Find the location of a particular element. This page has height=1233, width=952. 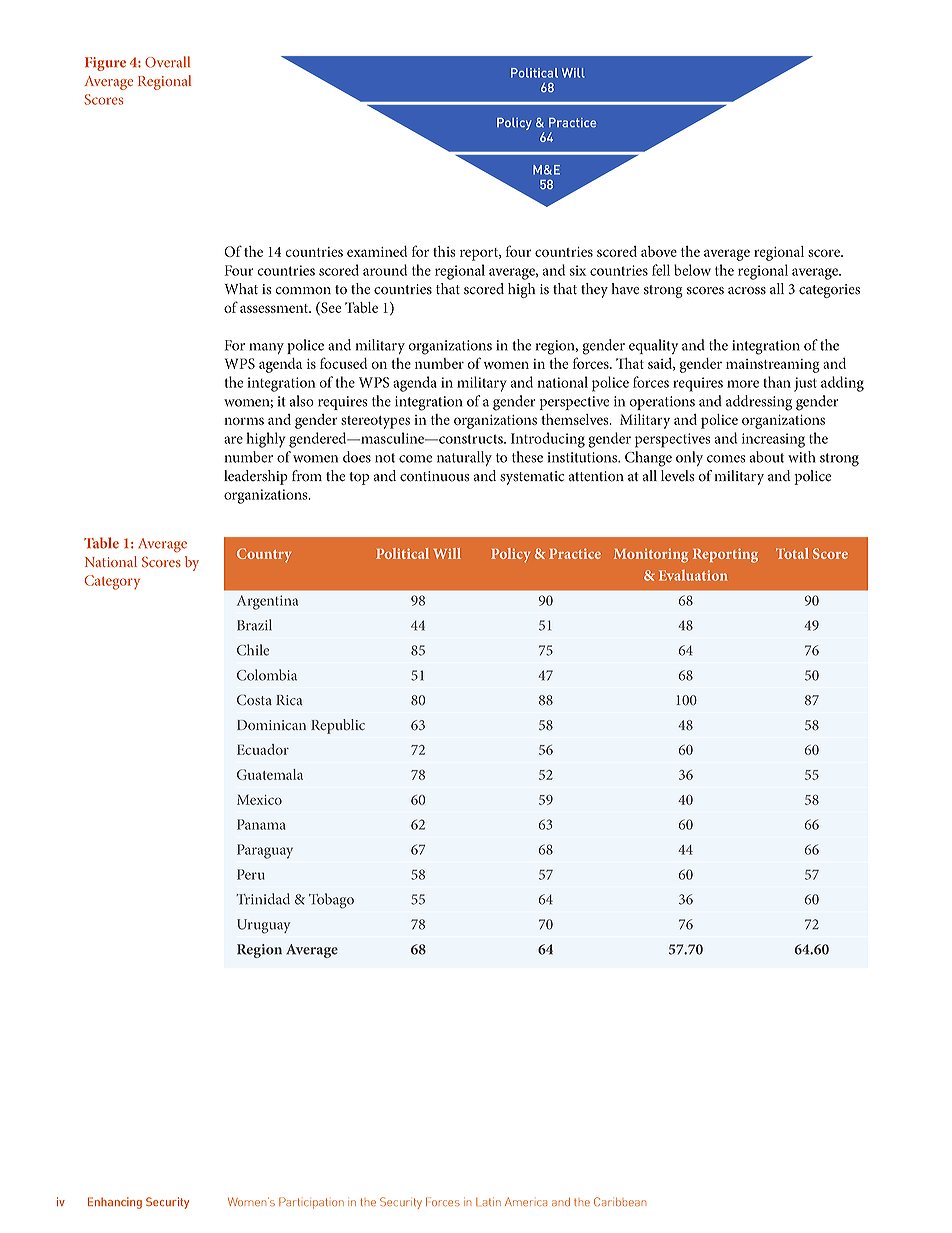

Caribbean is located at coordinates (620, 1201).
